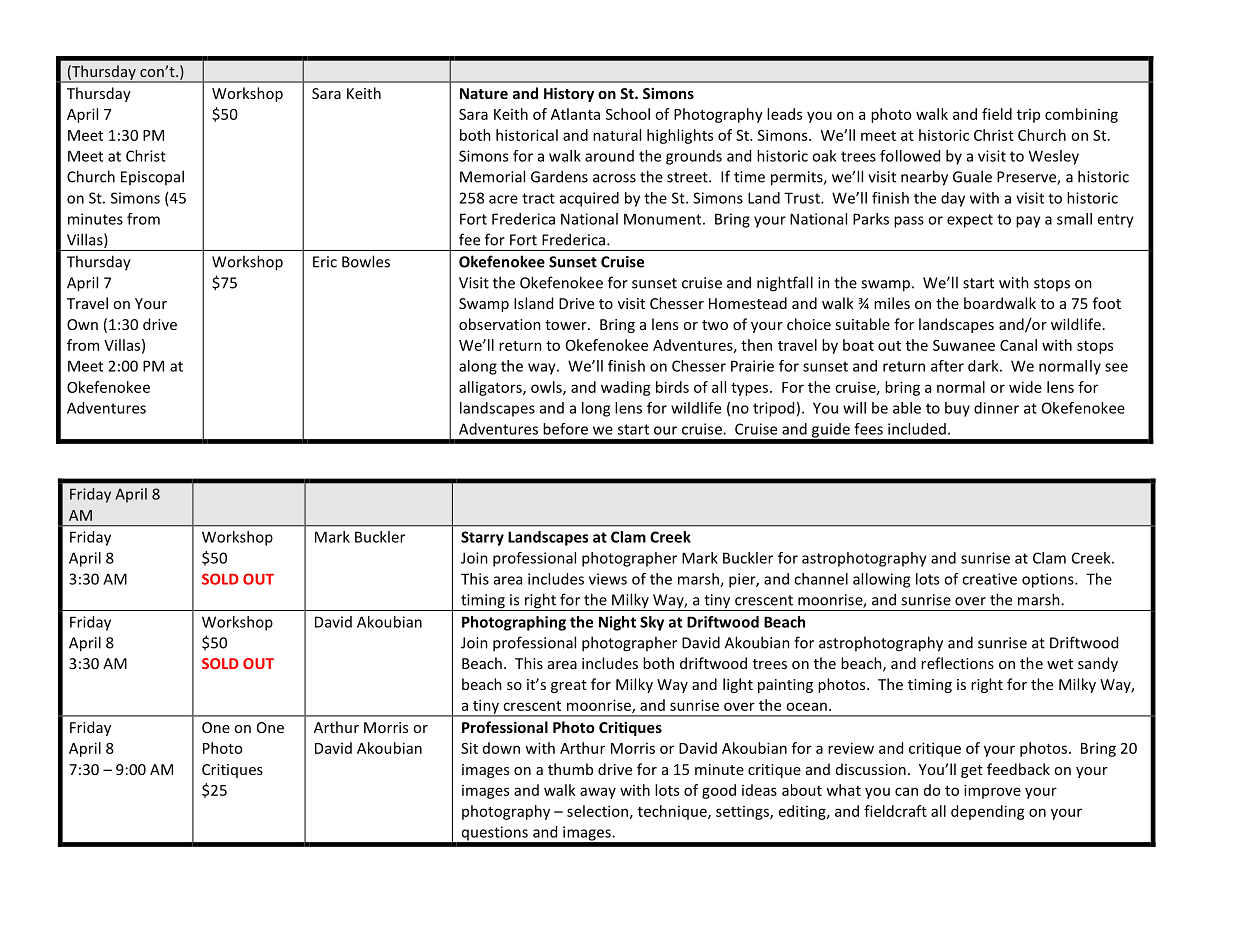 Image resolution: width=1233 pixels, height=952 pixels. What do you see at coordinates (628, 114) in the screenshot?
I see `School` at bounding box center [628, 114].
